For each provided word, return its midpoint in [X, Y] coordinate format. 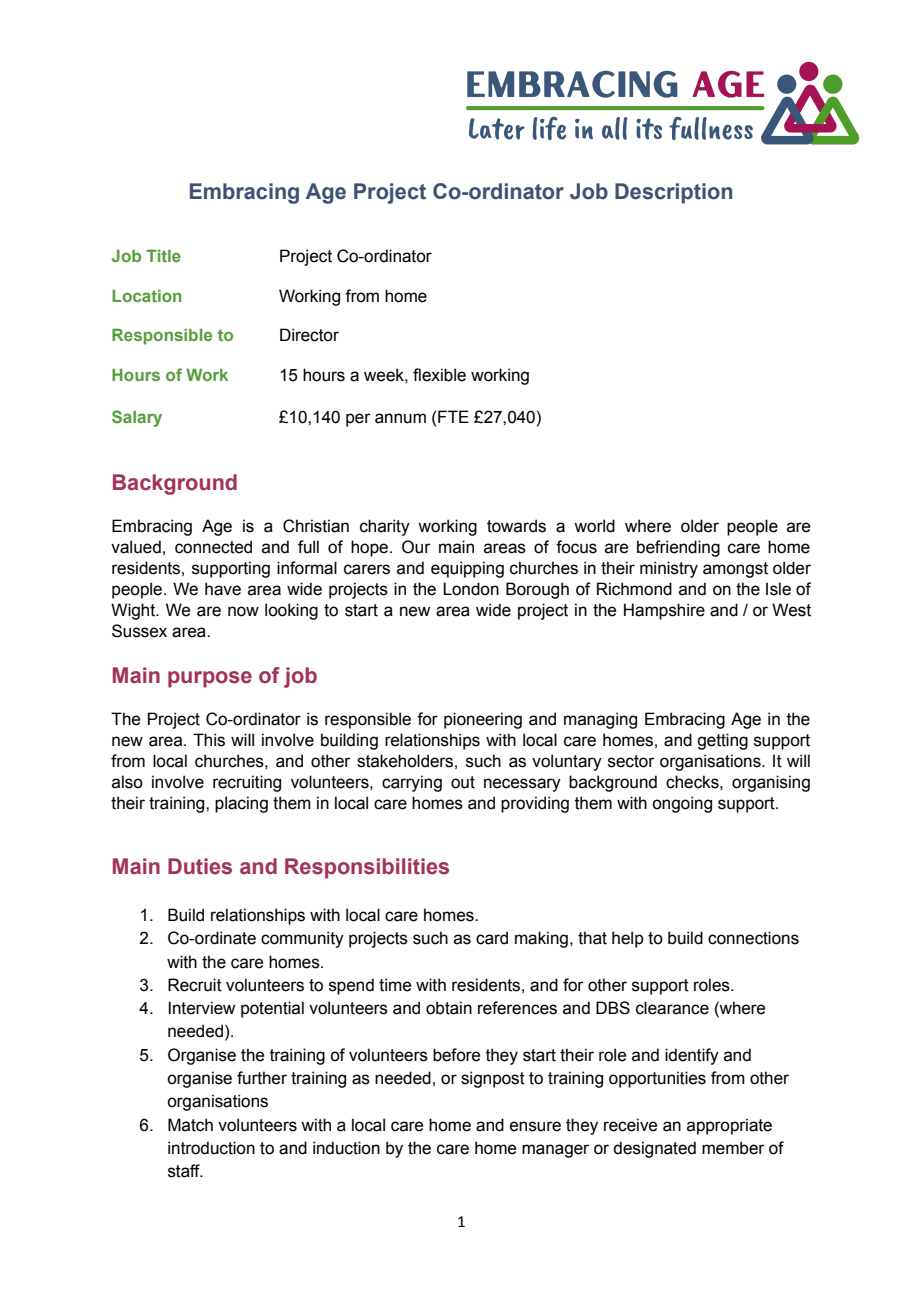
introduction [211, 1148]
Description [673, 193]
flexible [439, 375]
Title [163, 256]
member [733, 1148]
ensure [535, 1126]
